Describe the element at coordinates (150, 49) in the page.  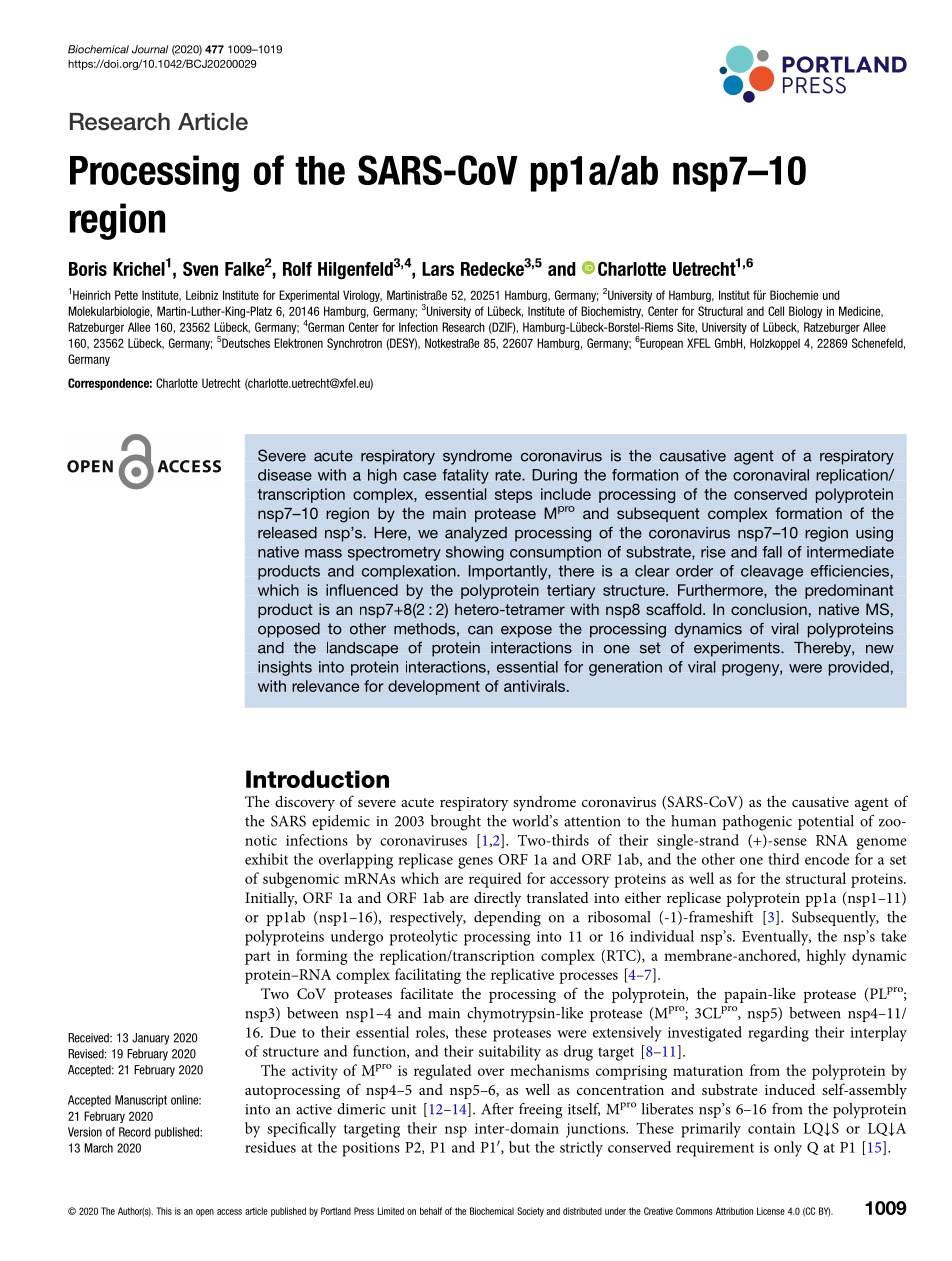
I see `Journal` at that location.
